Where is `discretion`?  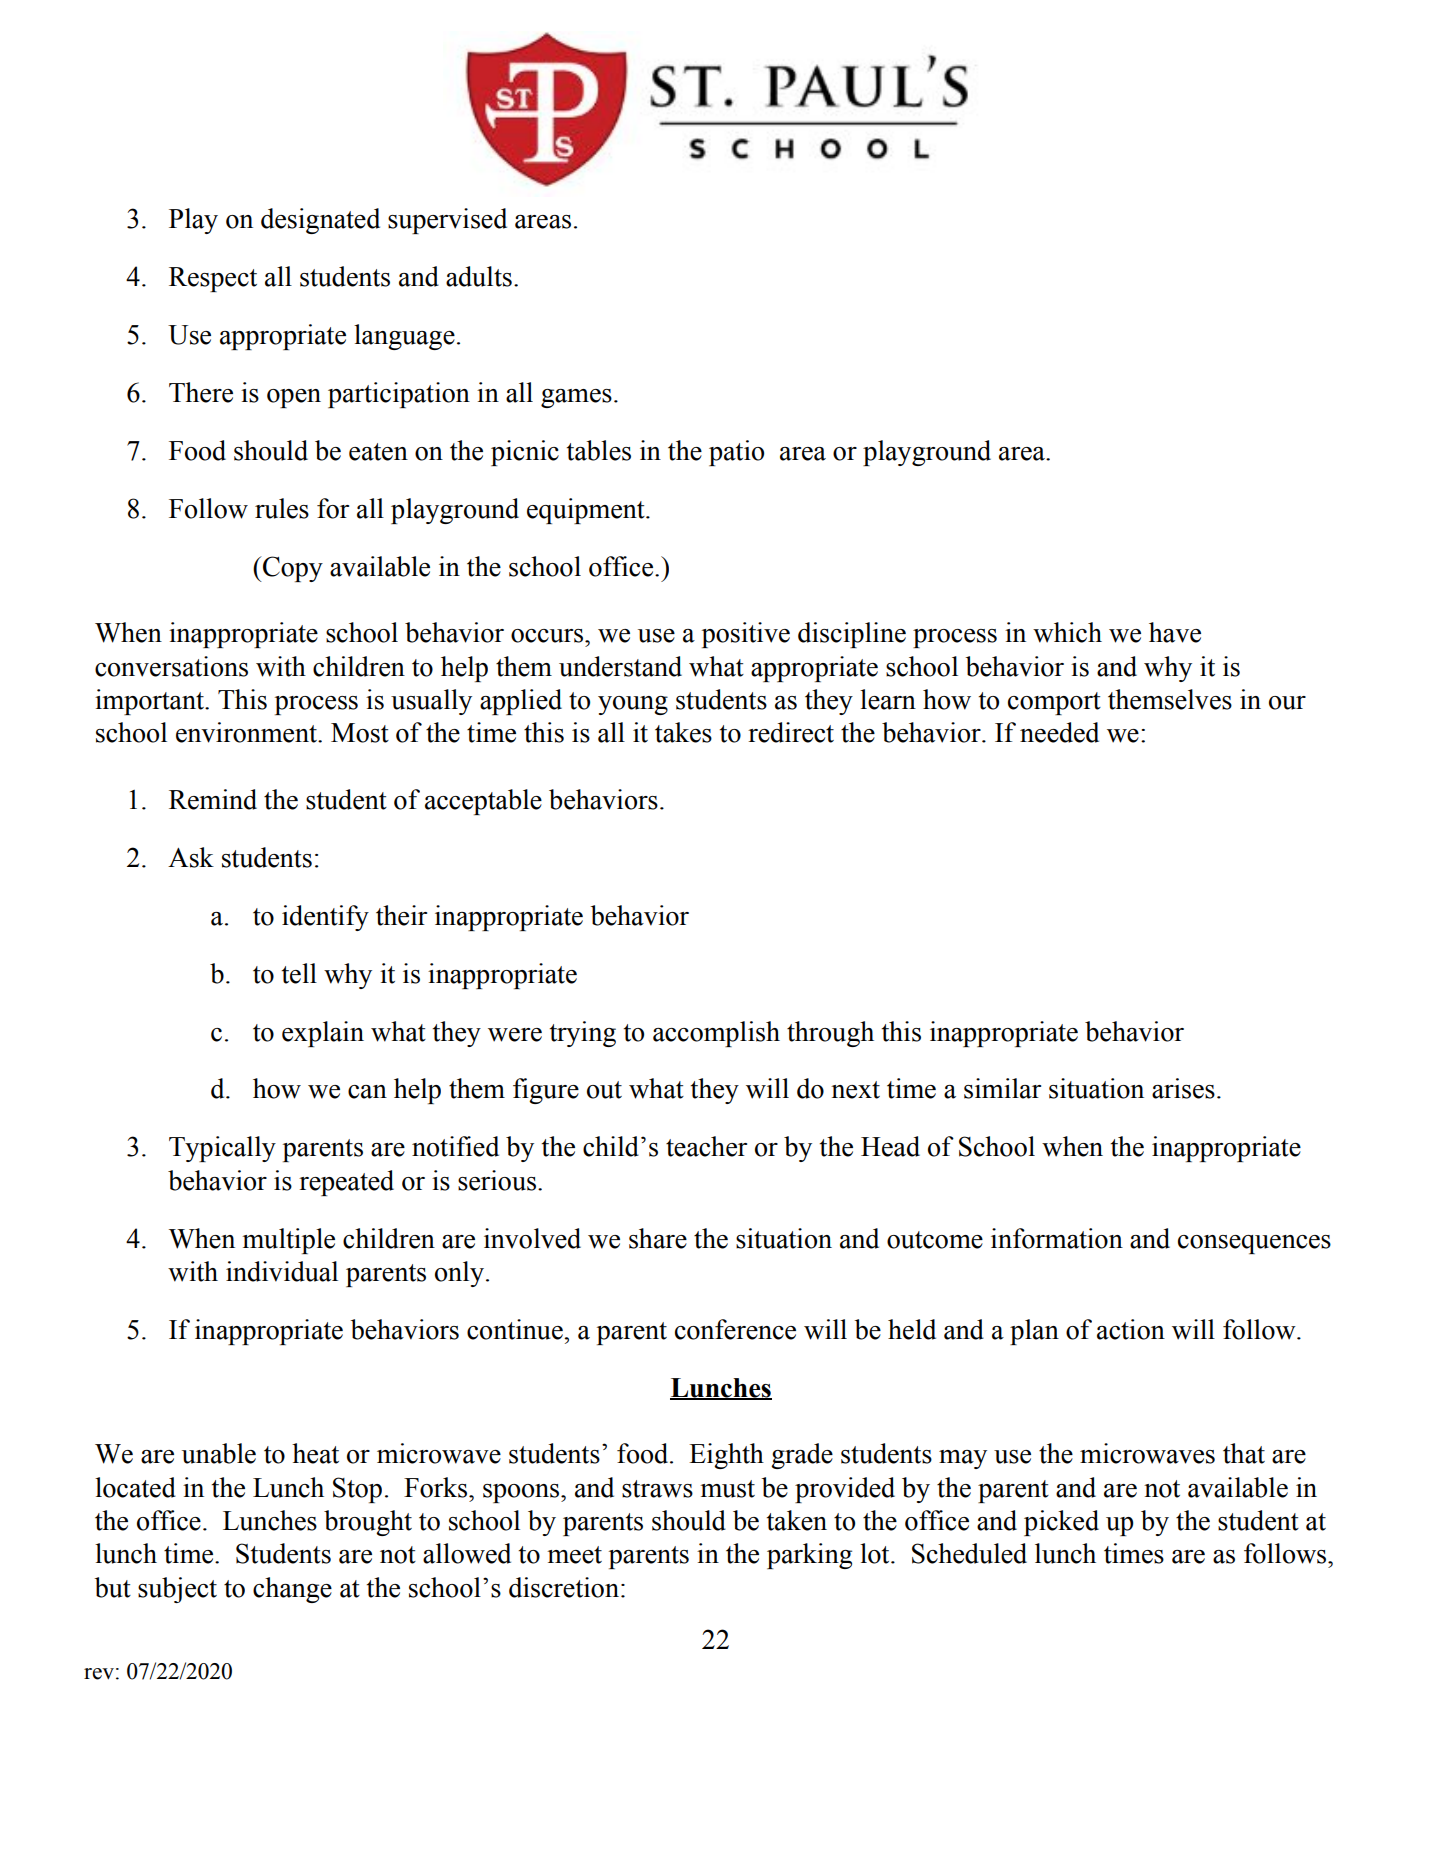
discretion is located at coordinates (564, 1587).
